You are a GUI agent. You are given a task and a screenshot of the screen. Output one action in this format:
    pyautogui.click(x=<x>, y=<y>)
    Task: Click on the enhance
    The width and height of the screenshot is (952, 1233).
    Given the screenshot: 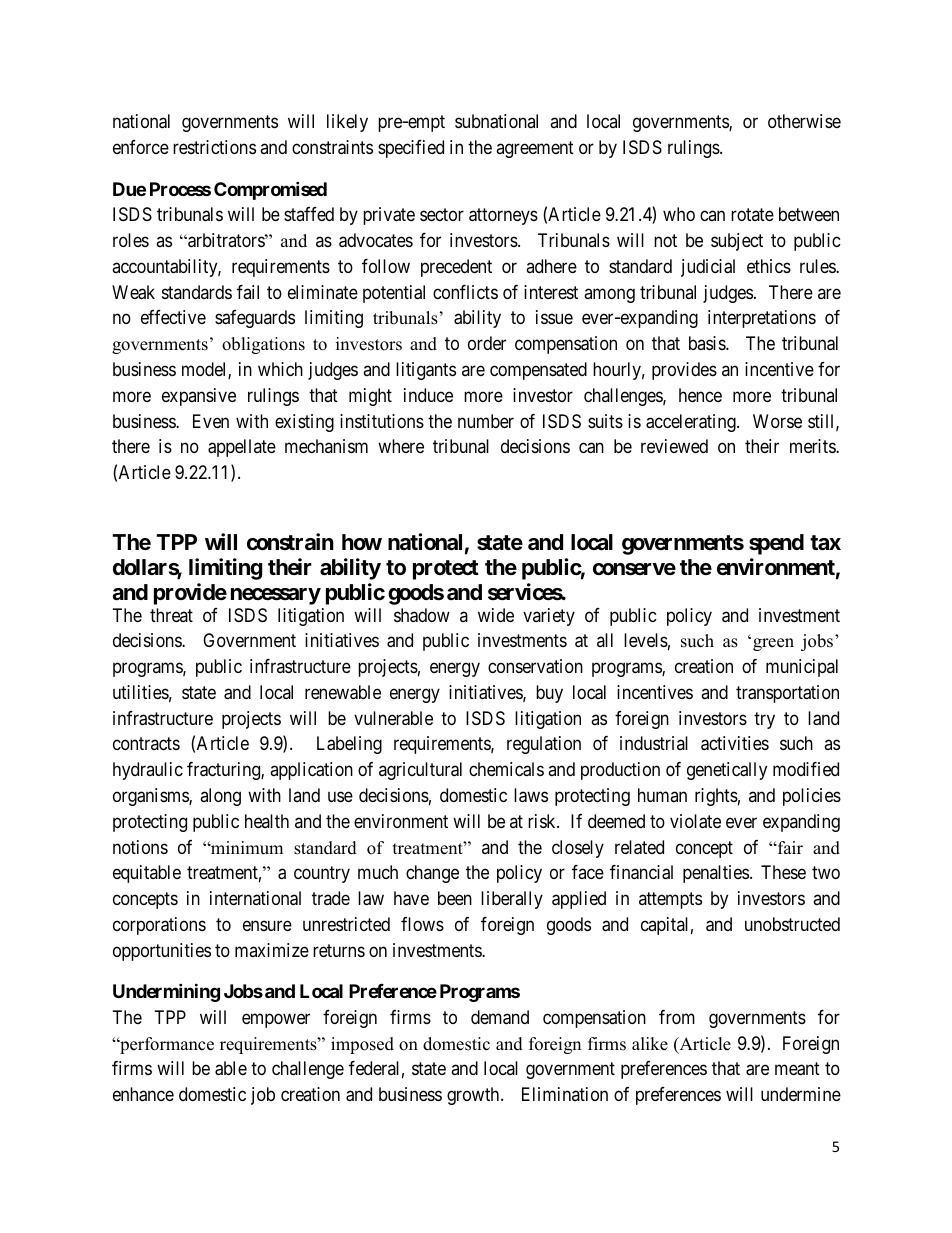 What is the action you would take?
    pyautogui.click(x=143, y=1094)
